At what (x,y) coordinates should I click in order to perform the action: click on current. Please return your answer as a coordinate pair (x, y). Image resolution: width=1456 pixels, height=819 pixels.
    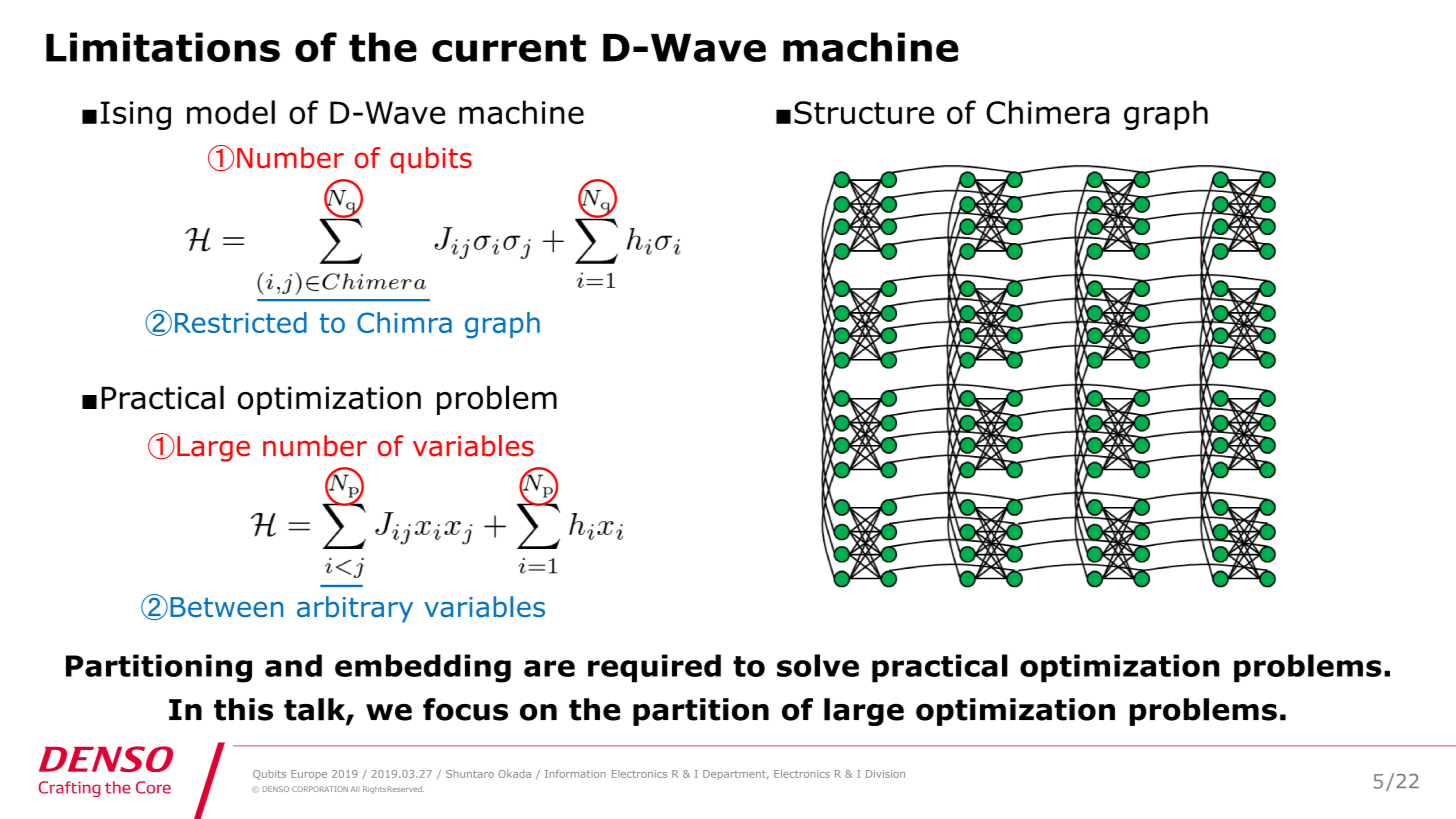
    Looking at the image, I should click on (509, 48).
